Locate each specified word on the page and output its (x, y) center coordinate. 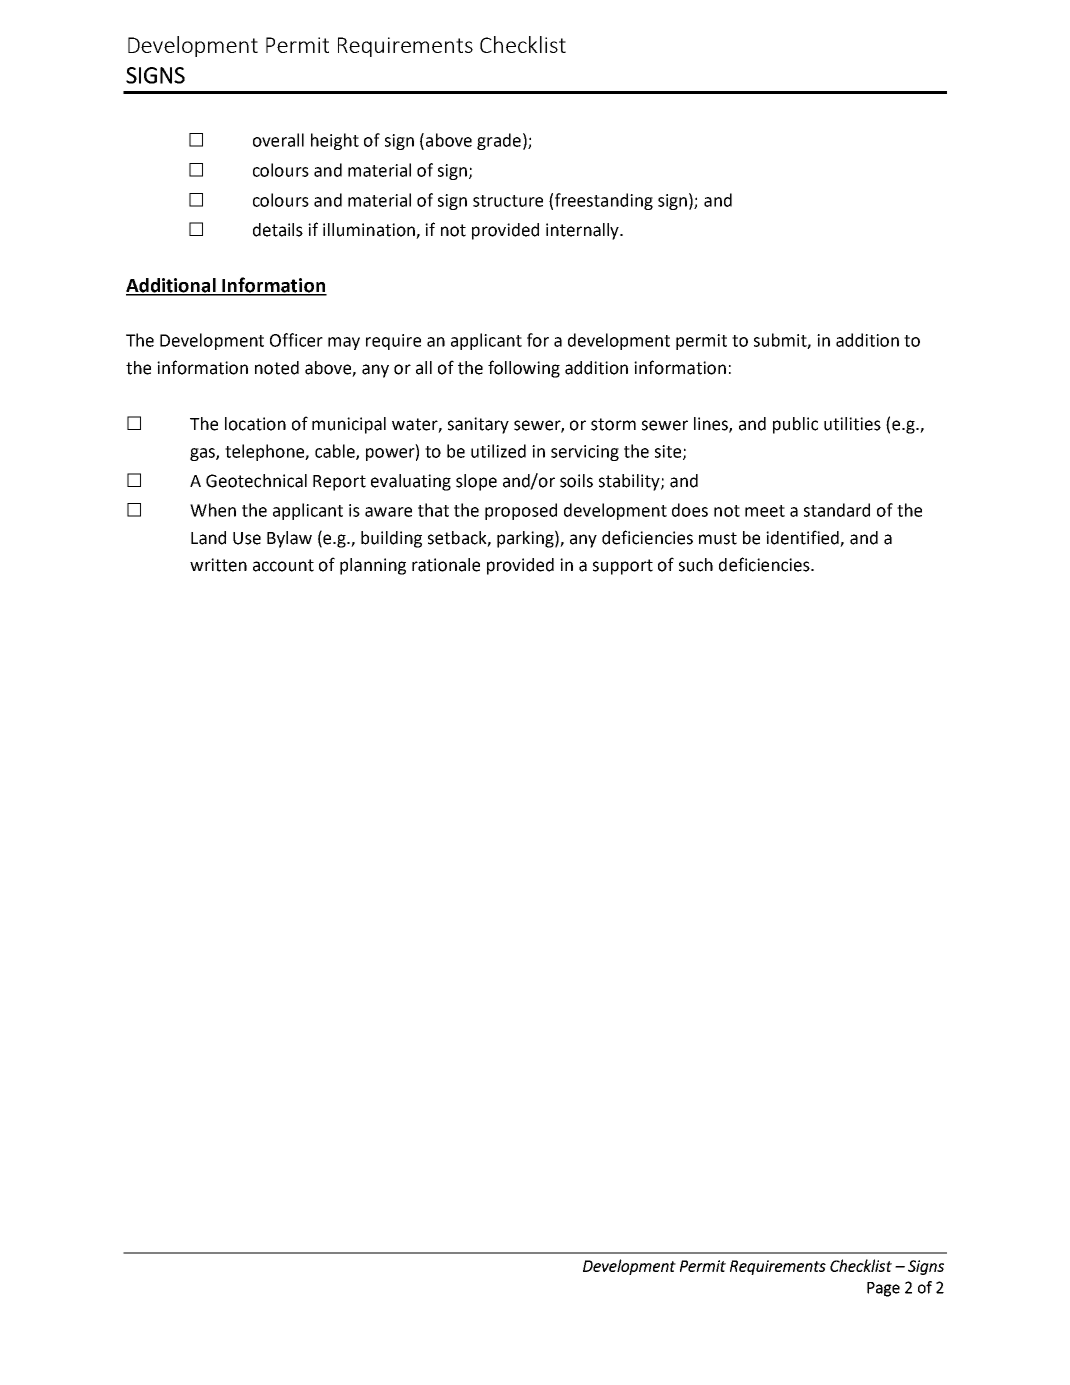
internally (583, 231)
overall (278, 140)
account (283, 565)
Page (883, 1289)
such (696, 565)
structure (508, 201)
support (623, 567)
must (718, 538)
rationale (446, 565)
